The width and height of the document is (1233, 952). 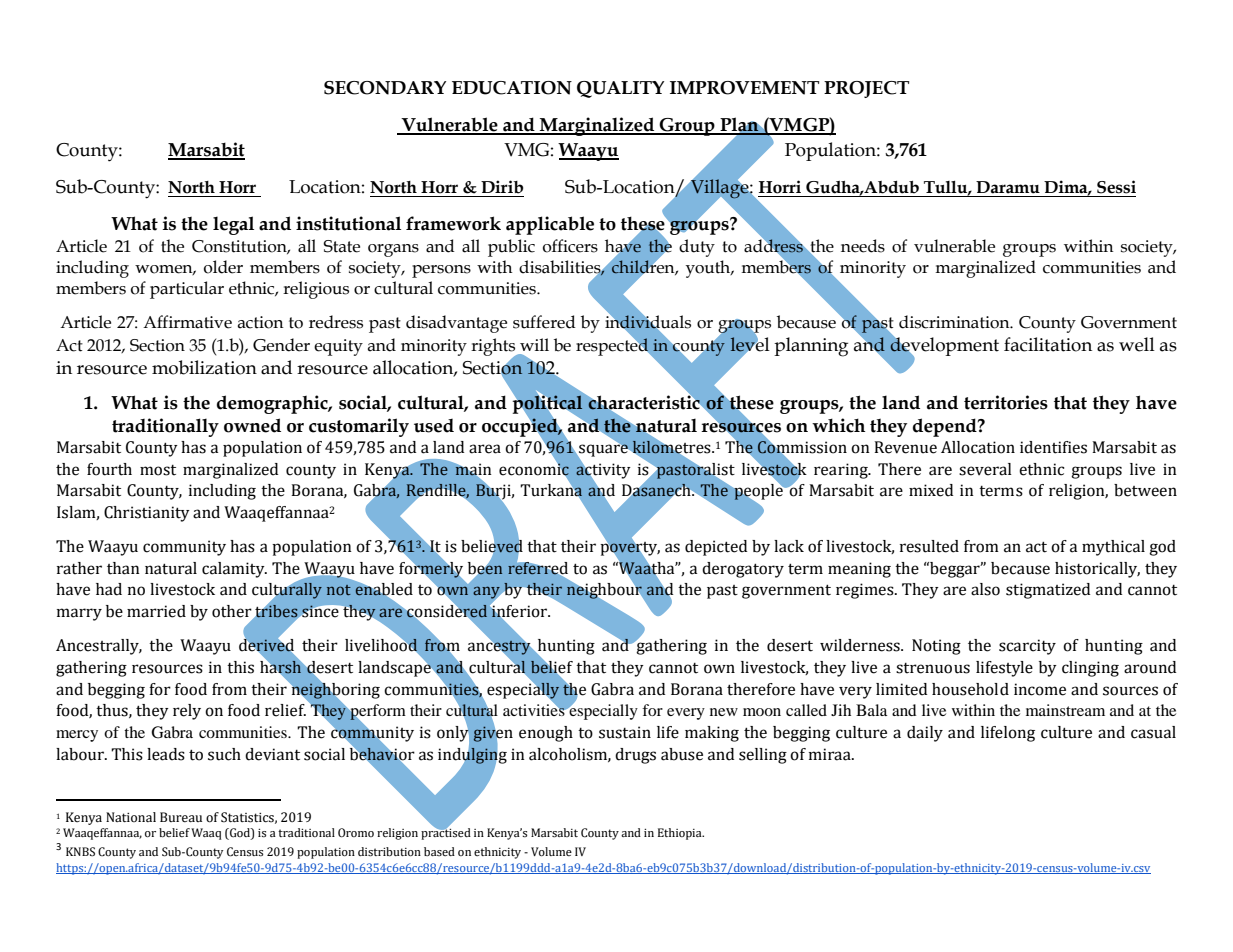 What do you see at coordinates (181, 817) in the document?
I see `Bureau` at bounding box center [181, 817].
